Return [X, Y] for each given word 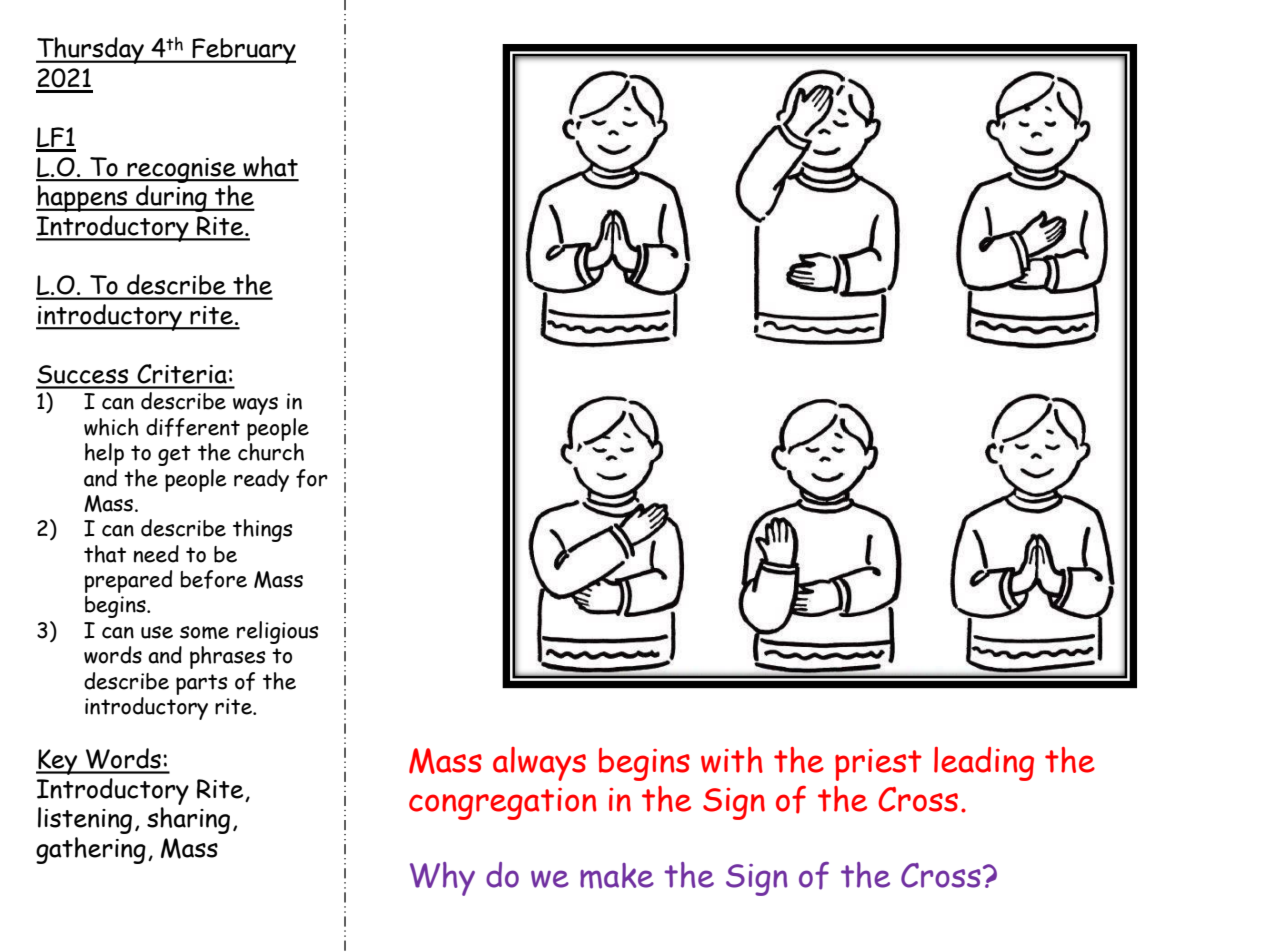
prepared [128, 581]
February [243, 51]
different [193, 427]
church [271, 452]
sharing [188, 820]
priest [878, 765]
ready [261, 480]
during [171, 198]
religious [277, 632]
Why [442, 879]
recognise [181, 170]
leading [984, 764]
